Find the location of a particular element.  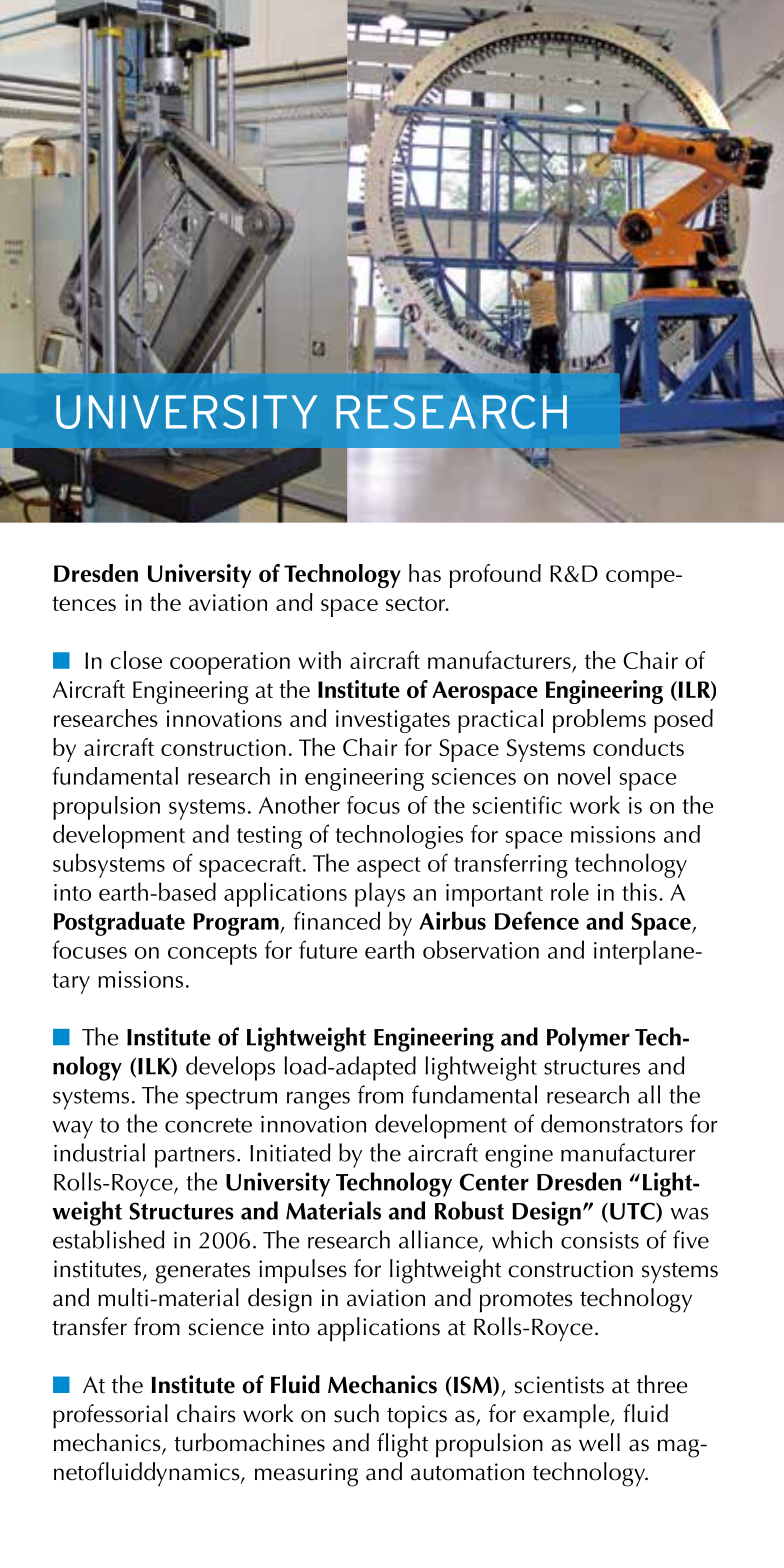

professorial is located at coordinates (110, 1416).
